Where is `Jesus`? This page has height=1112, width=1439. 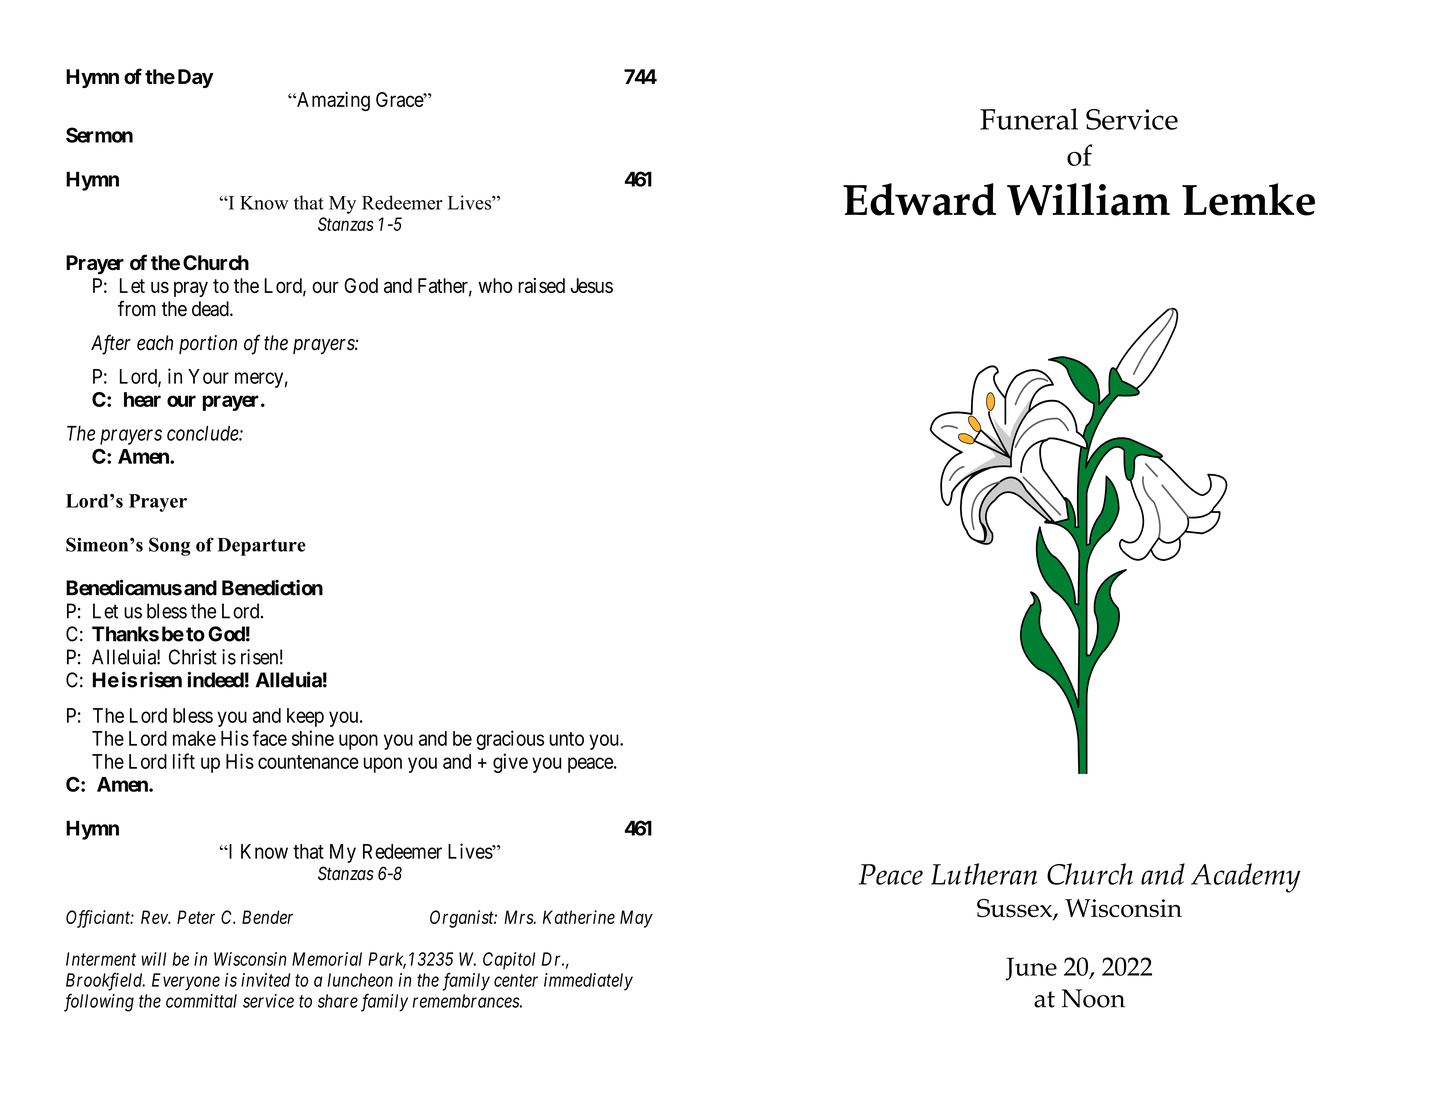
Jesus is located at coordinates (592, 285).
